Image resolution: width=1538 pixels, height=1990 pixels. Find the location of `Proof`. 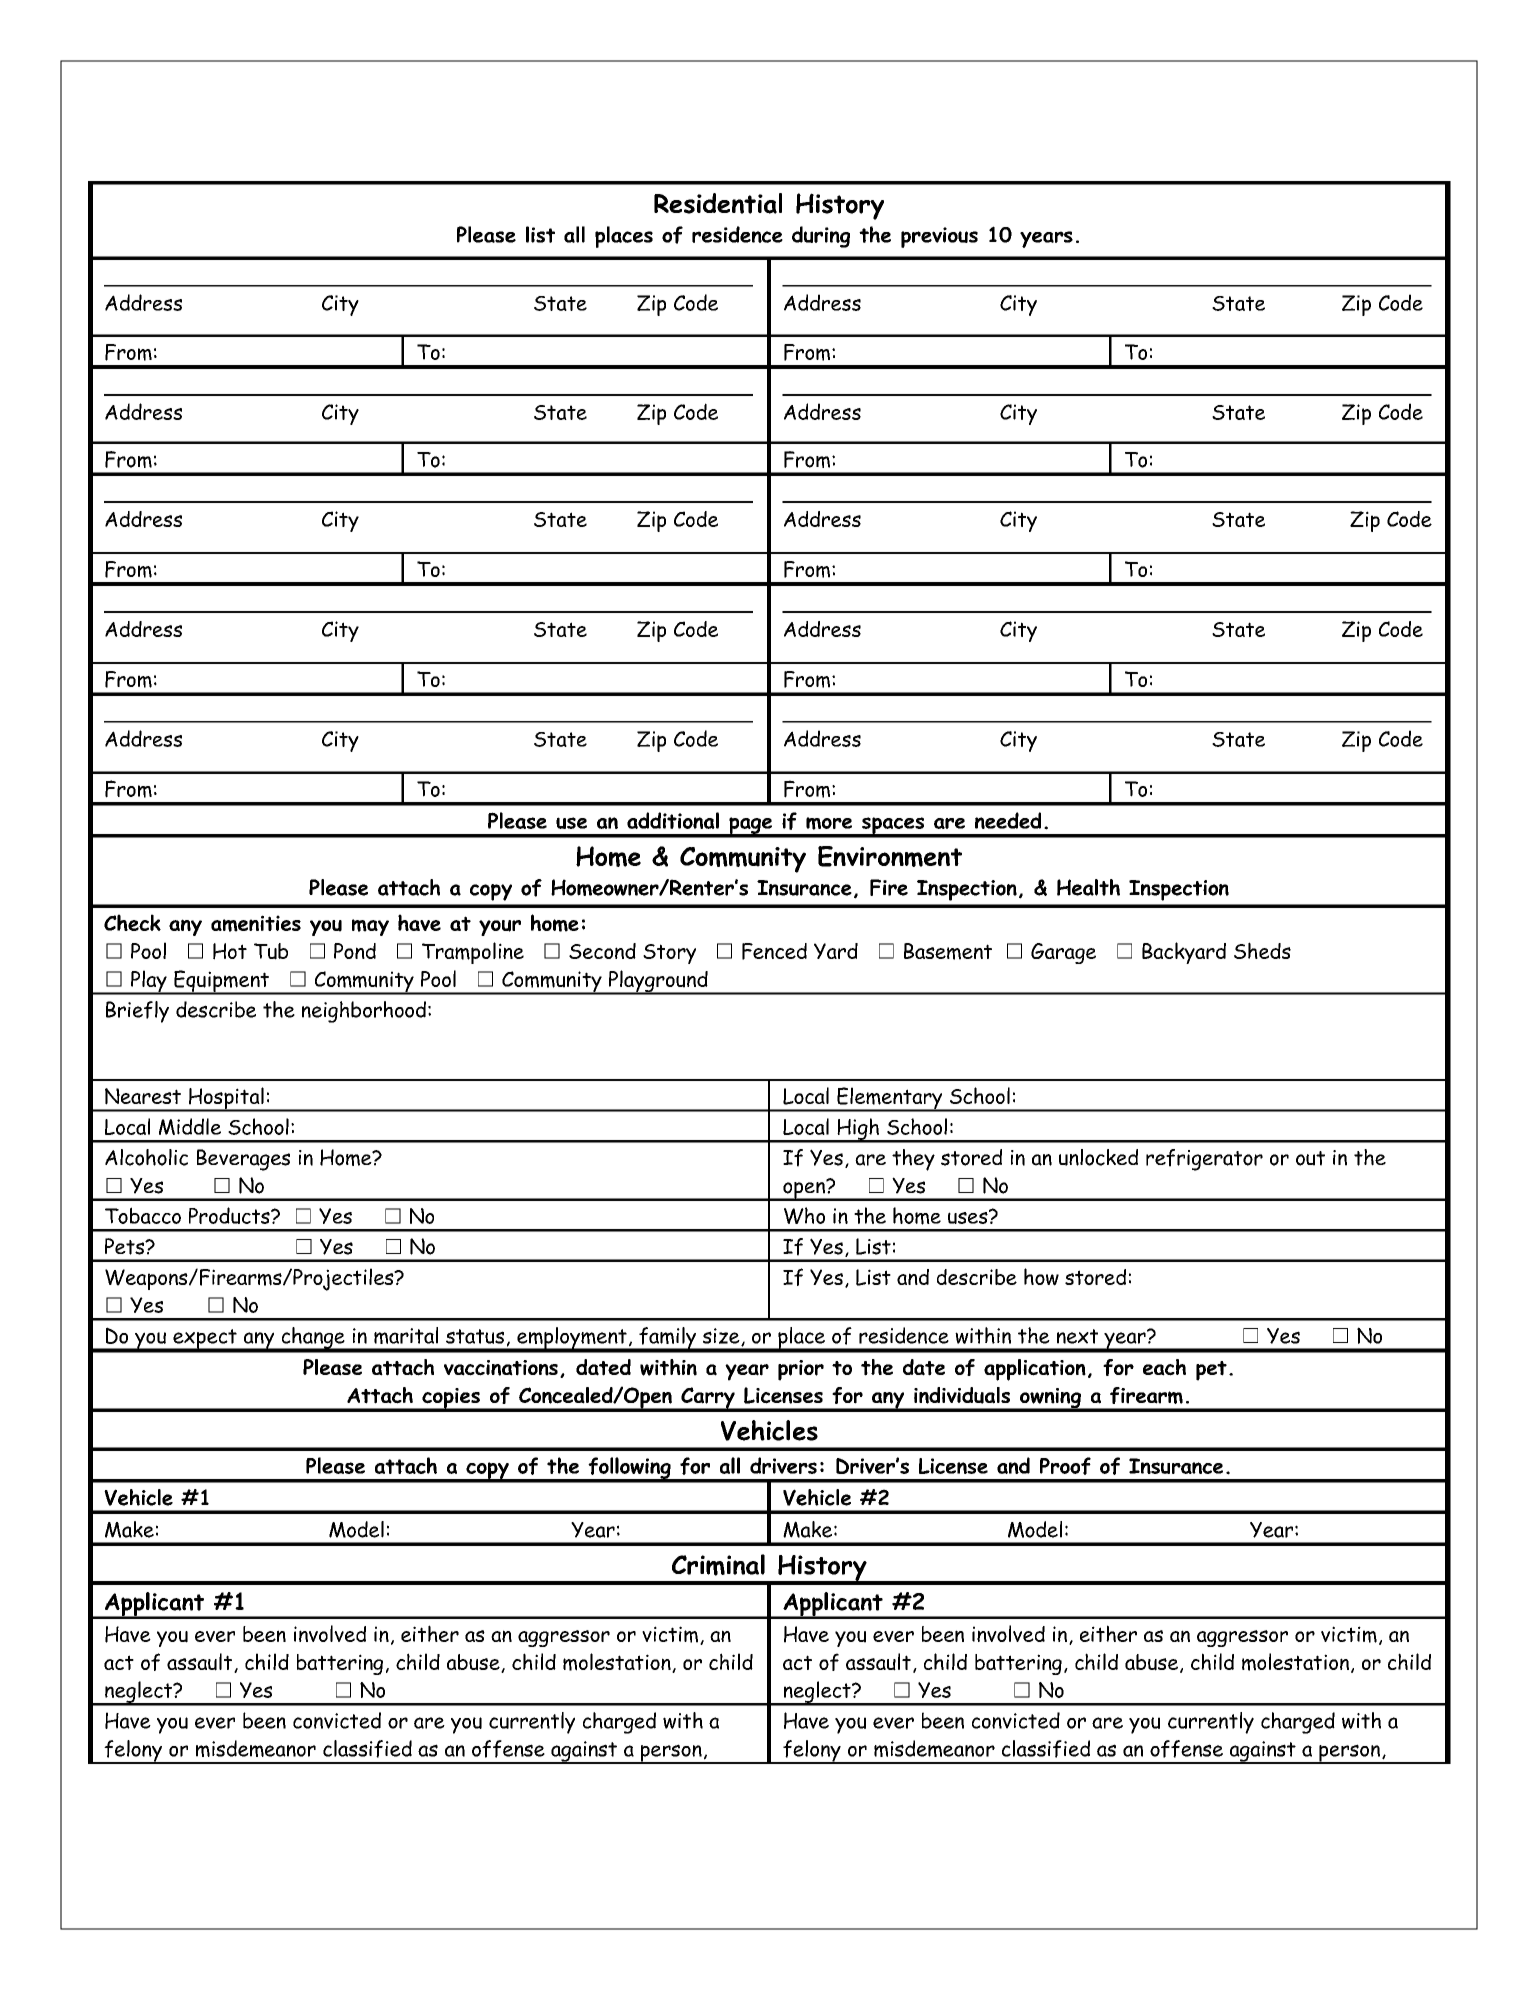

Proof is located at coordinates (1065, 1466).
